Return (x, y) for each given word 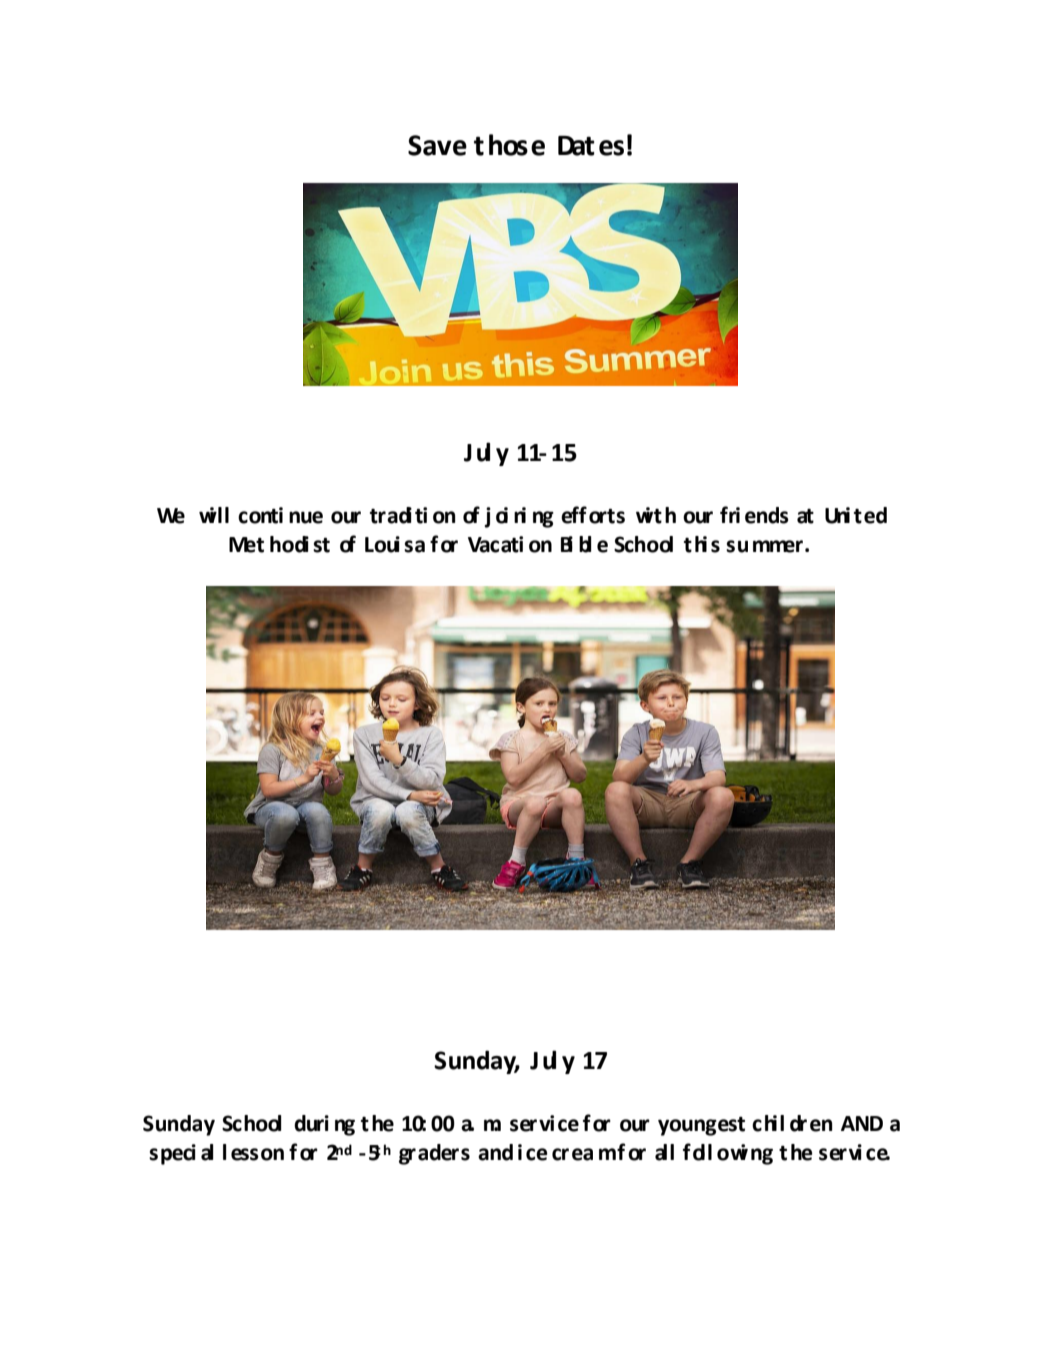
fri (730, 514)
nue (306, 517)
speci (172, 1154)
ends (767, 515)
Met (246, 545)
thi (695, 544)
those (509, 145)
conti (260, 515)
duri (311, 1123)
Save (437, 145)
